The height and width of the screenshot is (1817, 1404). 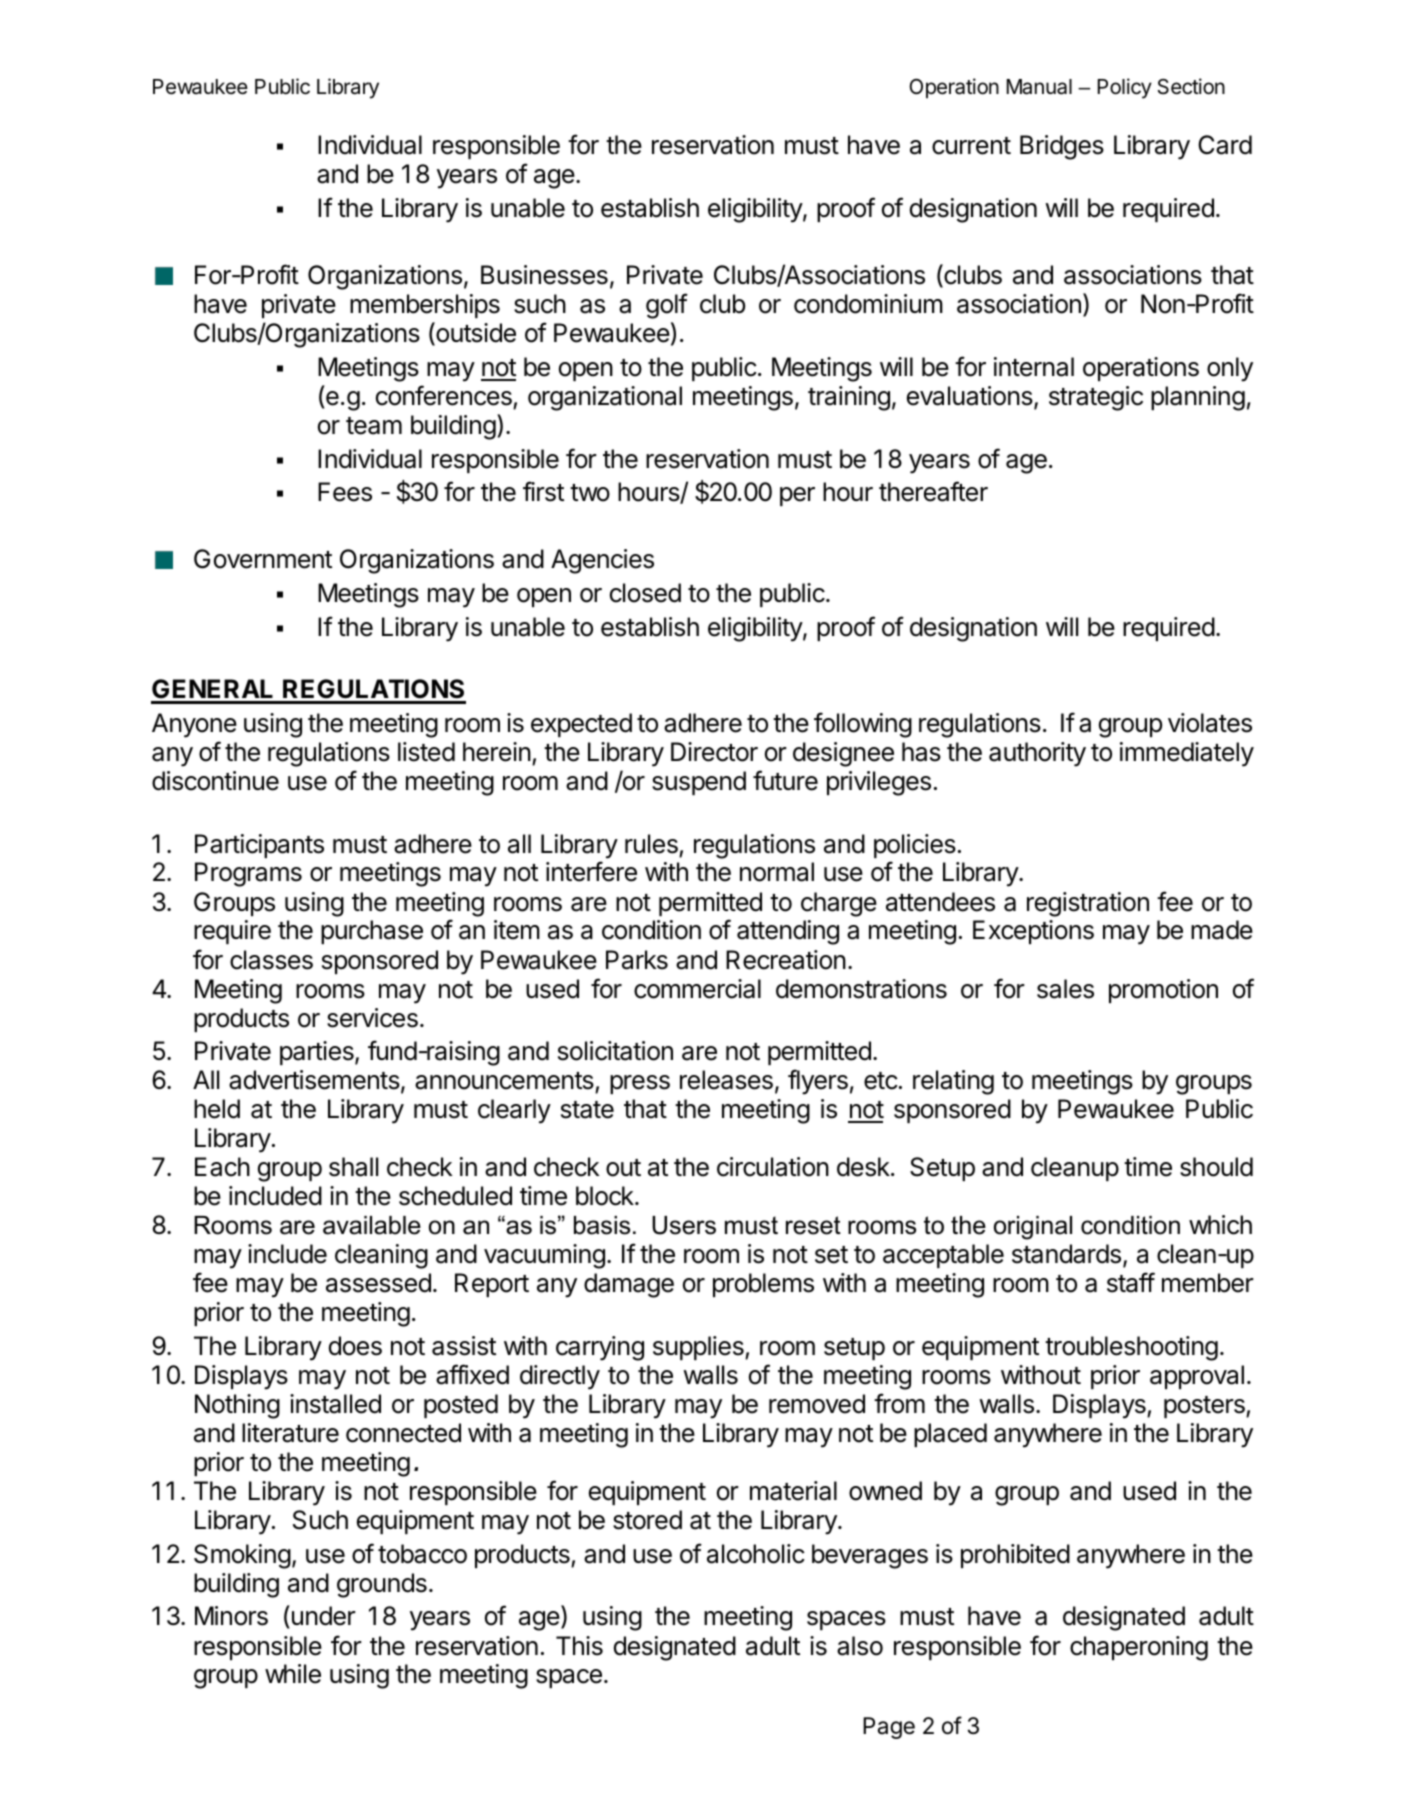 I want to click on Bridges, so click(x=1062, y=147).
